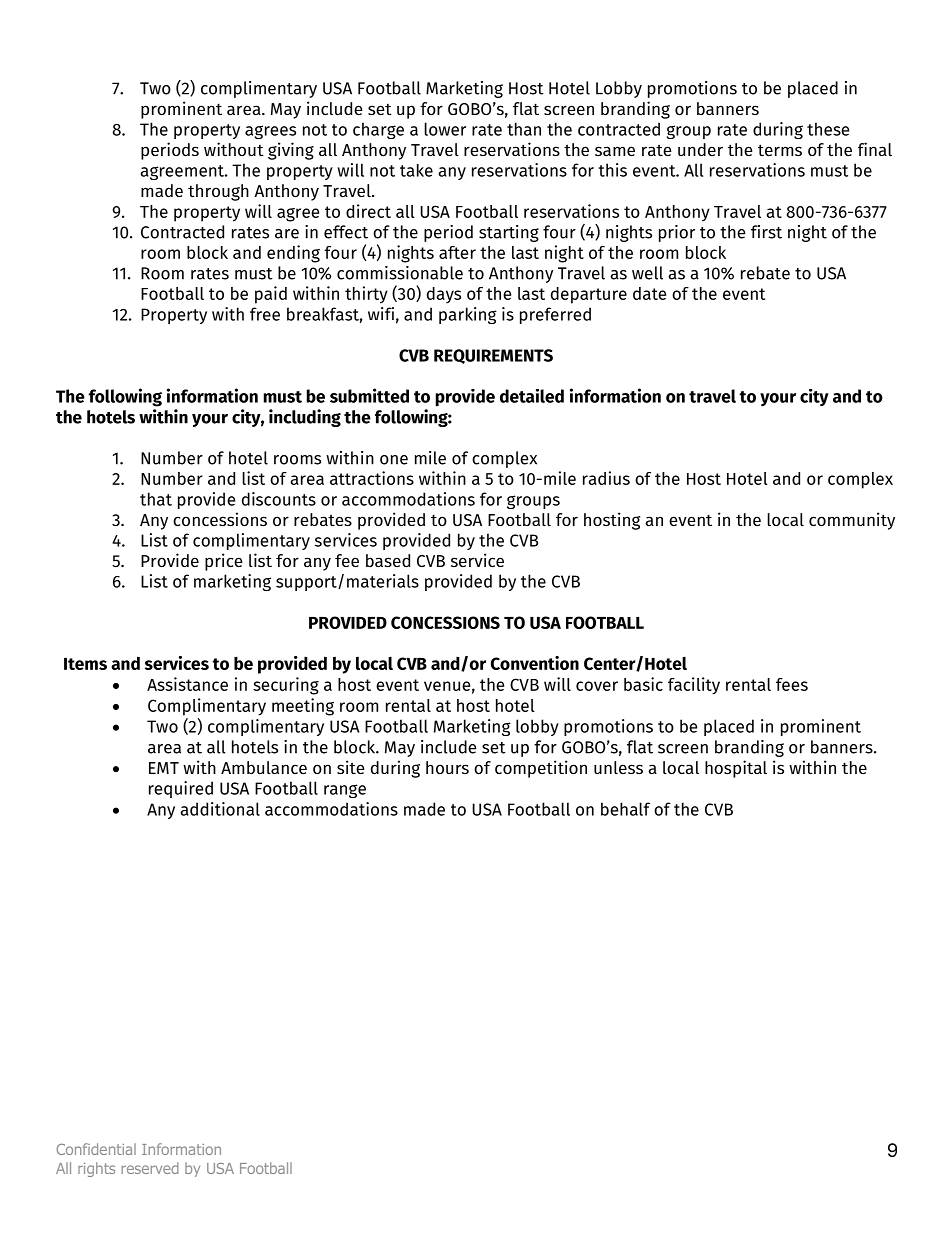  What do you see at coordinates (220, 809) in the image?
I see `additional` at bounding box center [220, 809].
